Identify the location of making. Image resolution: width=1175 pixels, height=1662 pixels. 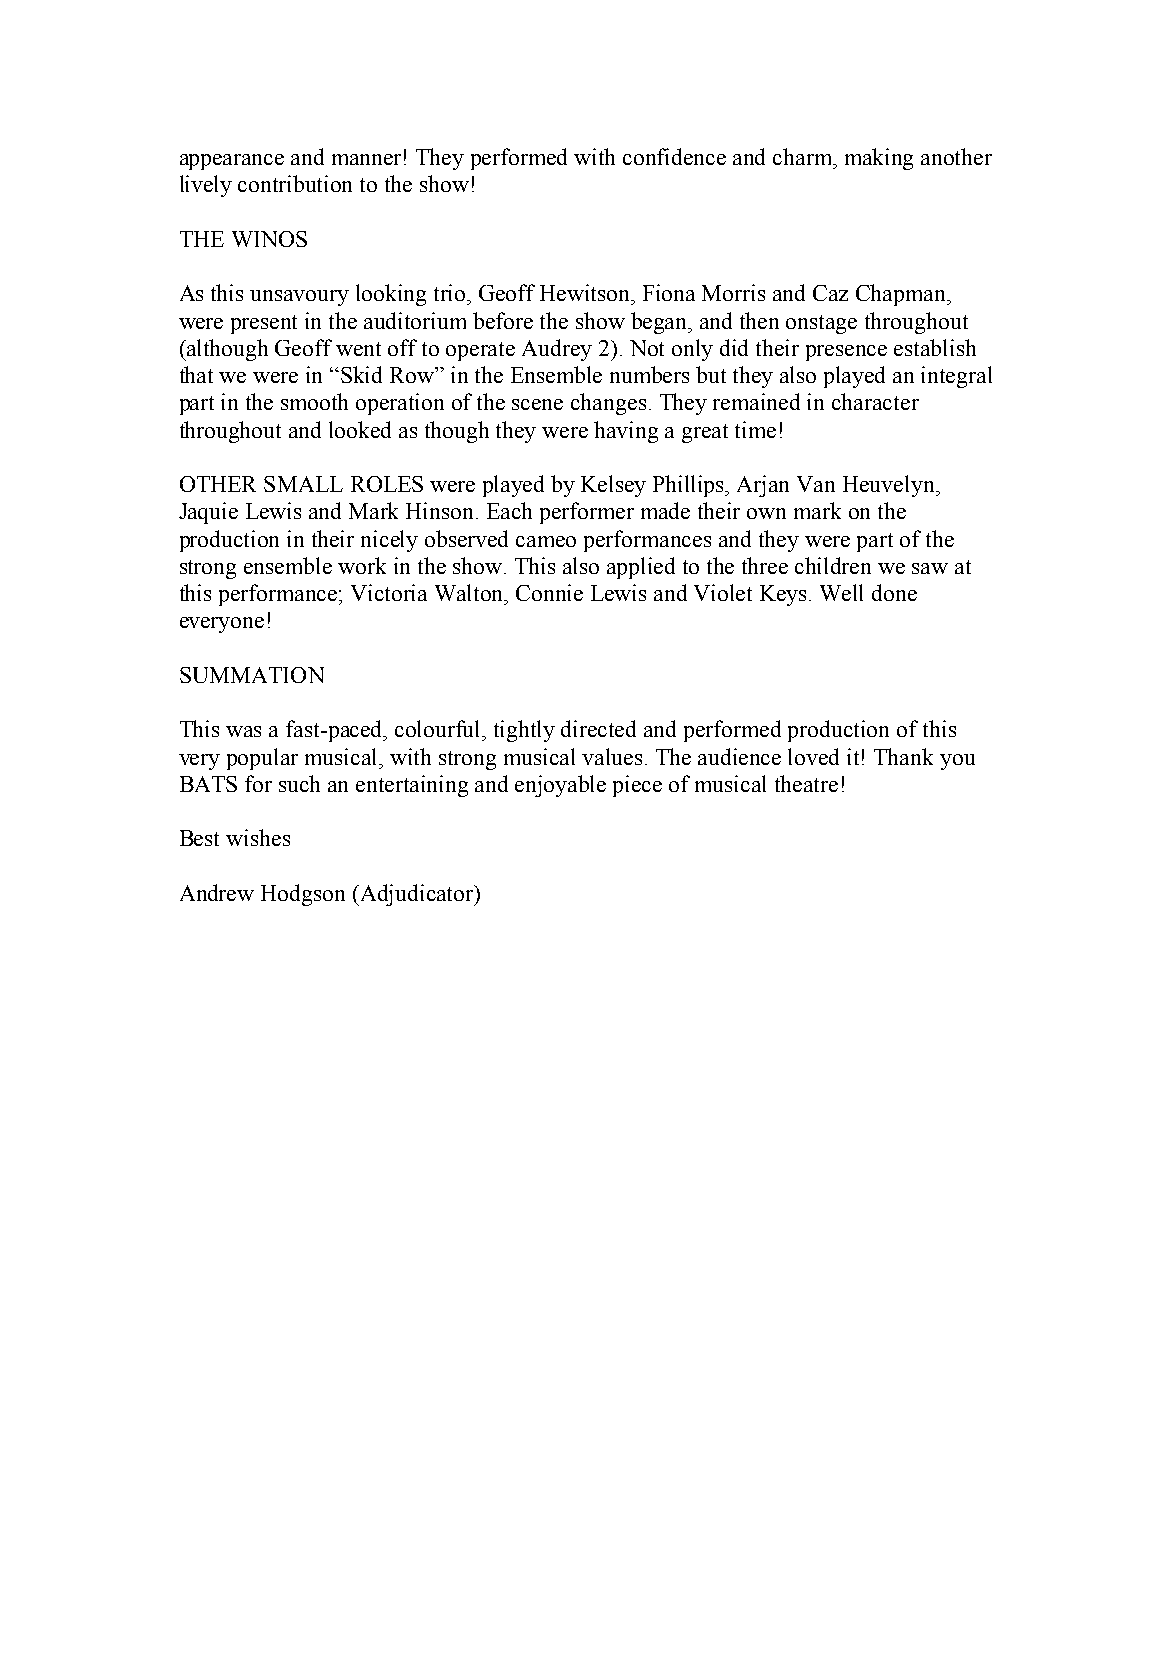
(879, 159).
